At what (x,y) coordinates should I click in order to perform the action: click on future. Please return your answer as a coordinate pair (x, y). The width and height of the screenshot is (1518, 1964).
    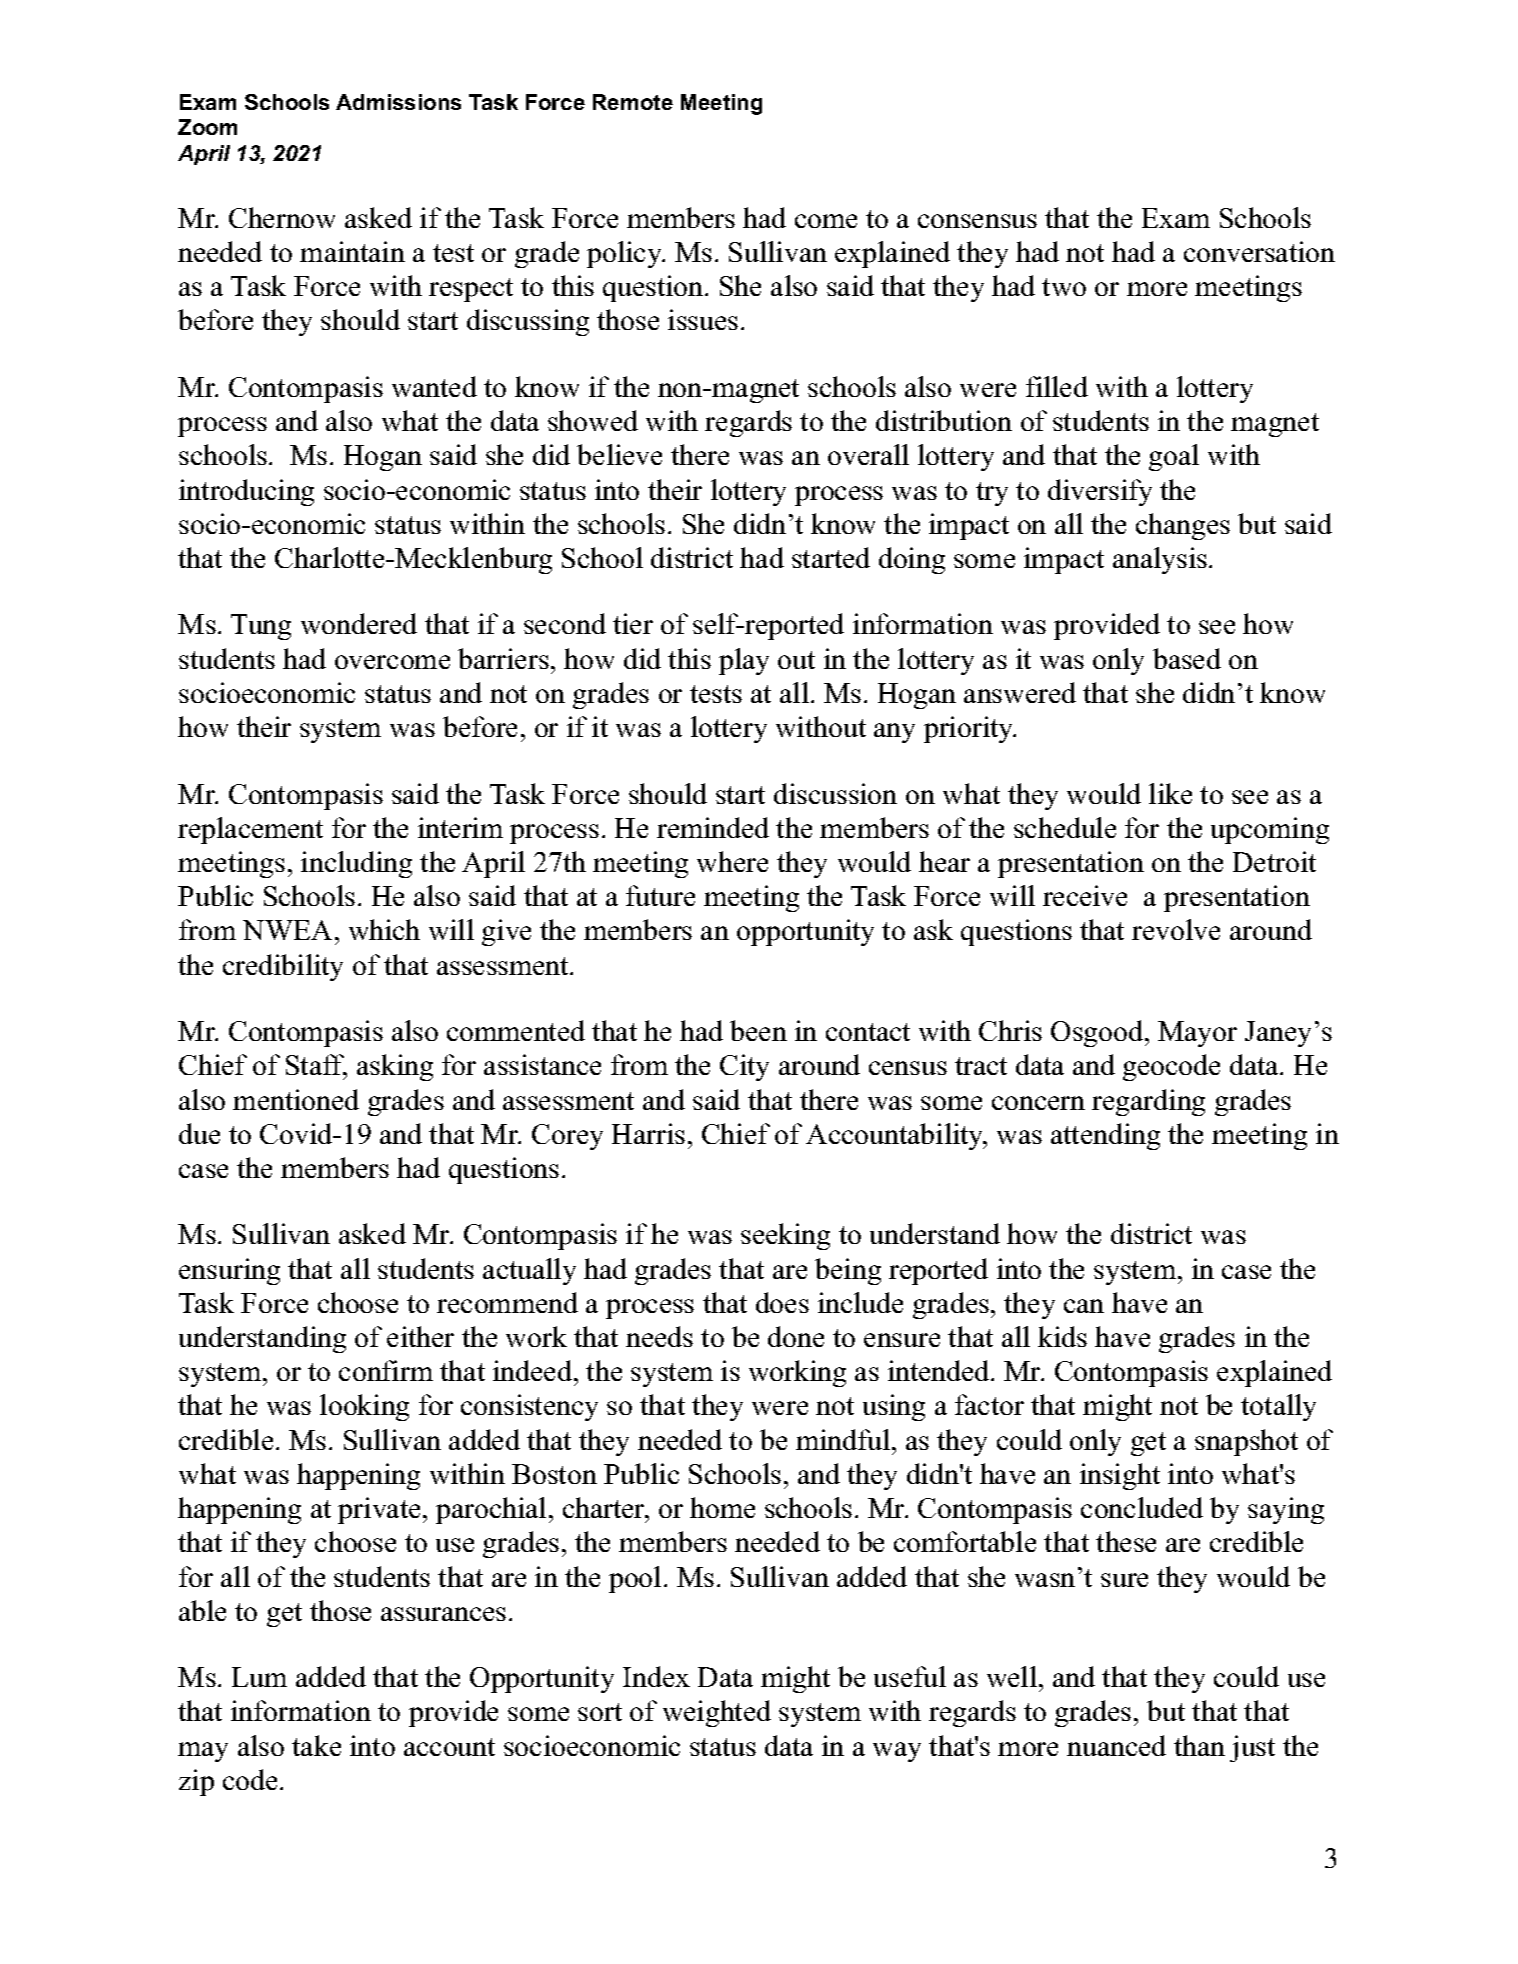
    Looking at the image, I should click on (660, 895).
